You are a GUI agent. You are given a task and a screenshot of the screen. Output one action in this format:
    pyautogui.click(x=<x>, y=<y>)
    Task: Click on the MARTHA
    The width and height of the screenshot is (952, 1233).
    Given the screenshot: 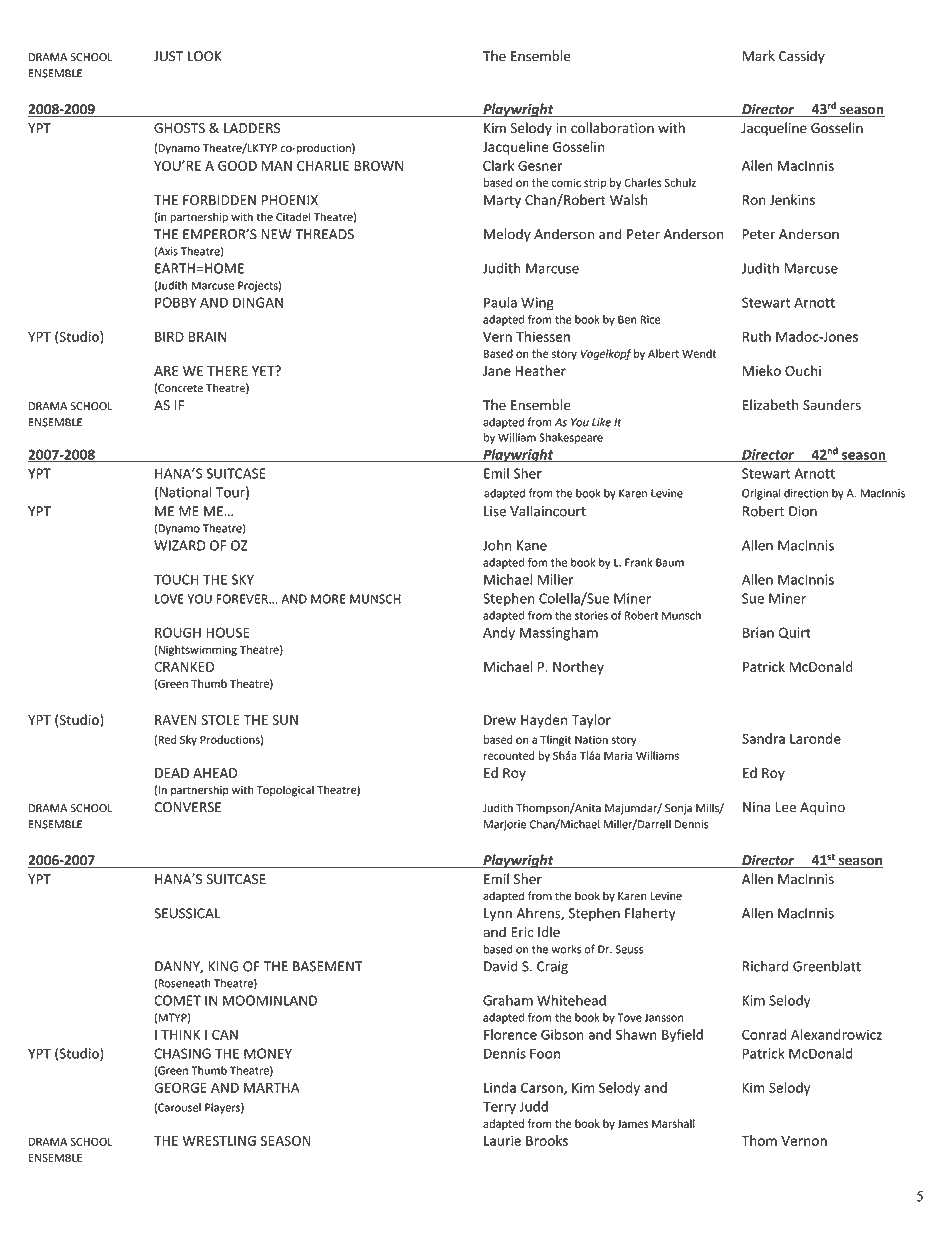 What is the action you would take?
    pyautogui.click(x=272, y=1088)
